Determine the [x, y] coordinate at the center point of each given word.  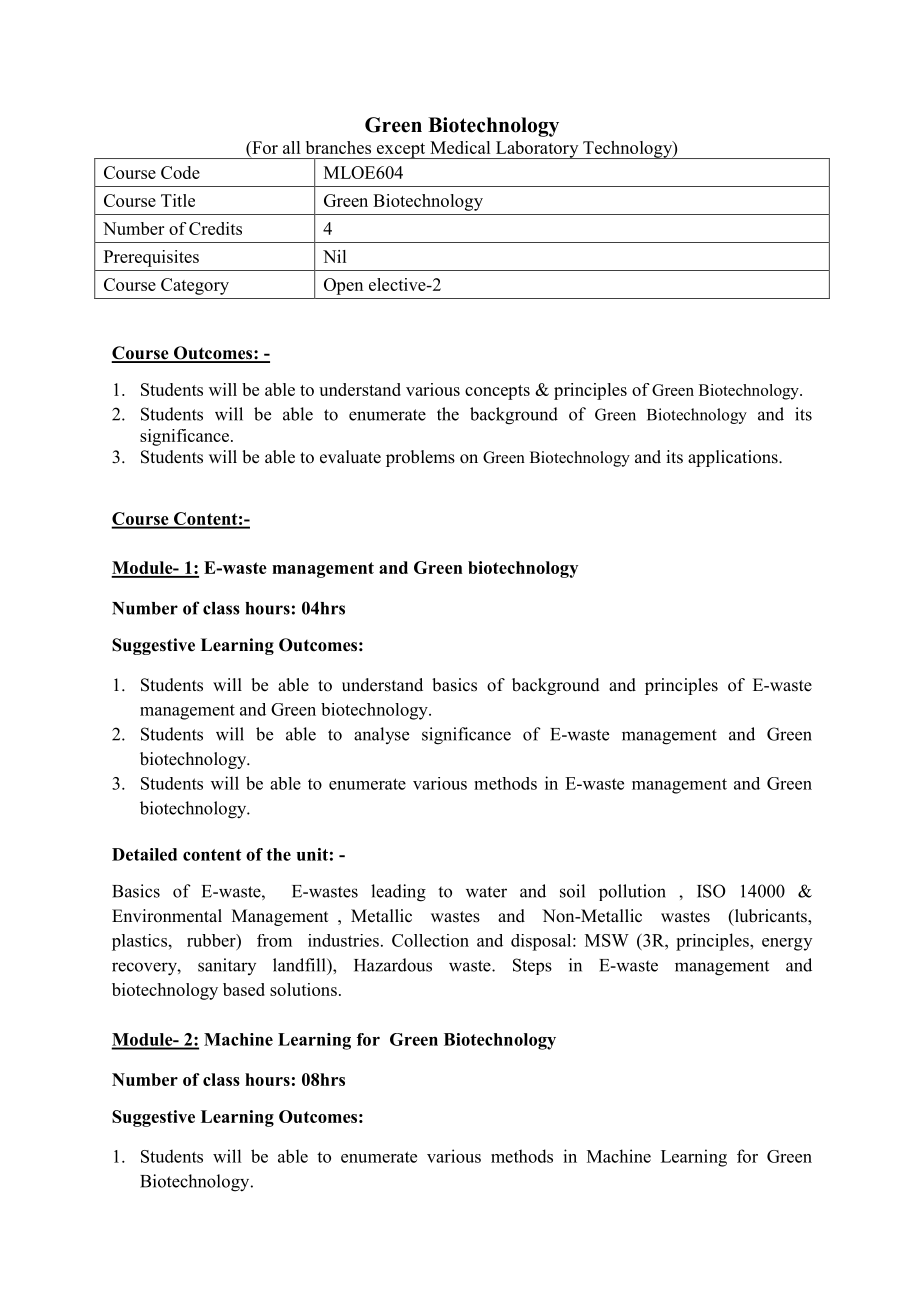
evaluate [350, 457]
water [486, 892]
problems [420, 458]
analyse [381, 735]
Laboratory [537, 150]
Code [180, 172]
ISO [711, 891]
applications [734, 458]
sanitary [227, 966]
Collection [430, 940]
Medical [460, 147]
